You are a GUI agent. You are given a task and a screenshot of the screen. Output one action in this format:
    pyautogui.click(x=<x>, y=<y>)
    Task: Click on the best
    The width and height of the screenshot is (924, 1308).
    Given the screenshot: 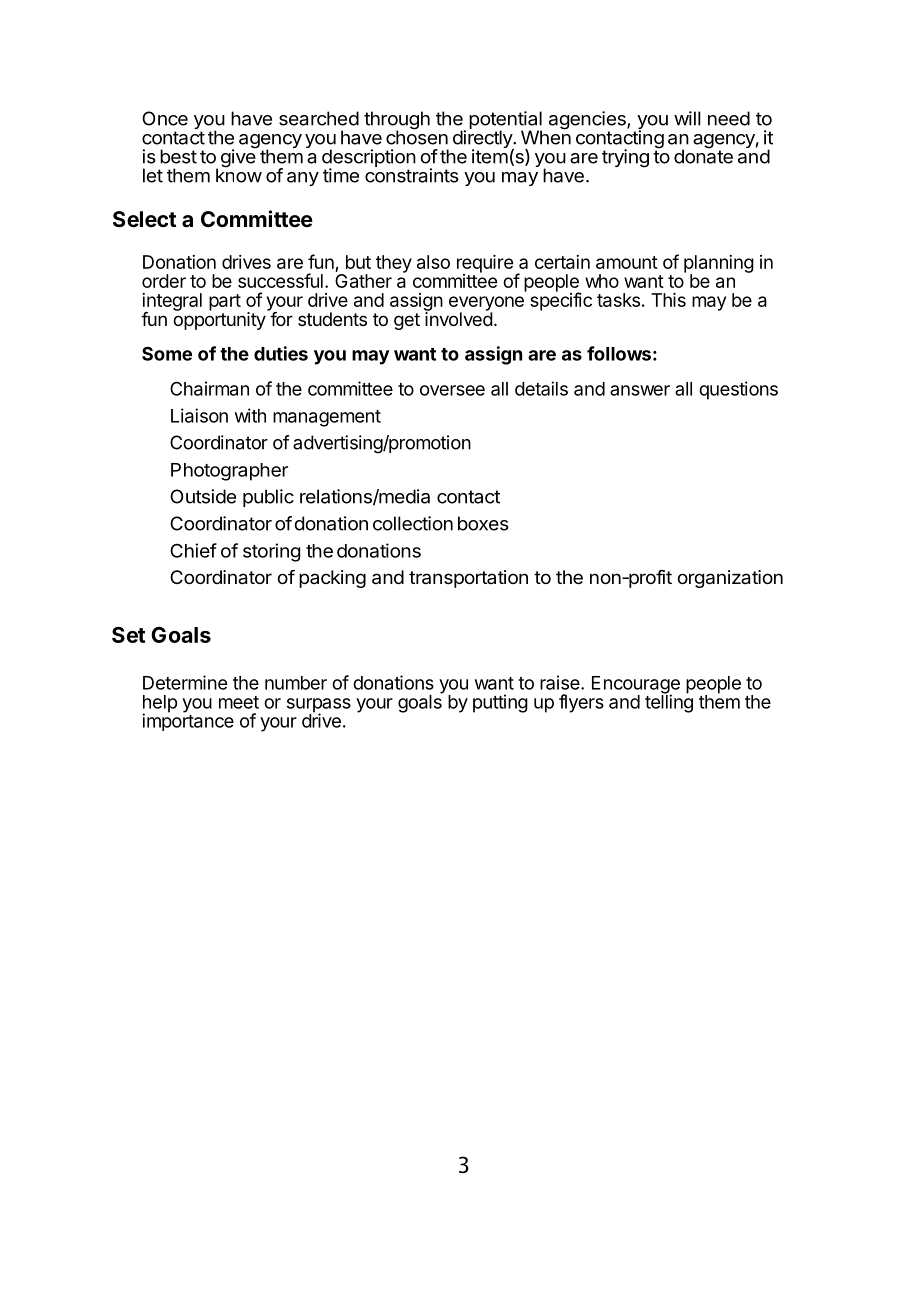 What is the action you would take?
    pyautogui.click(x=178, y=156)
